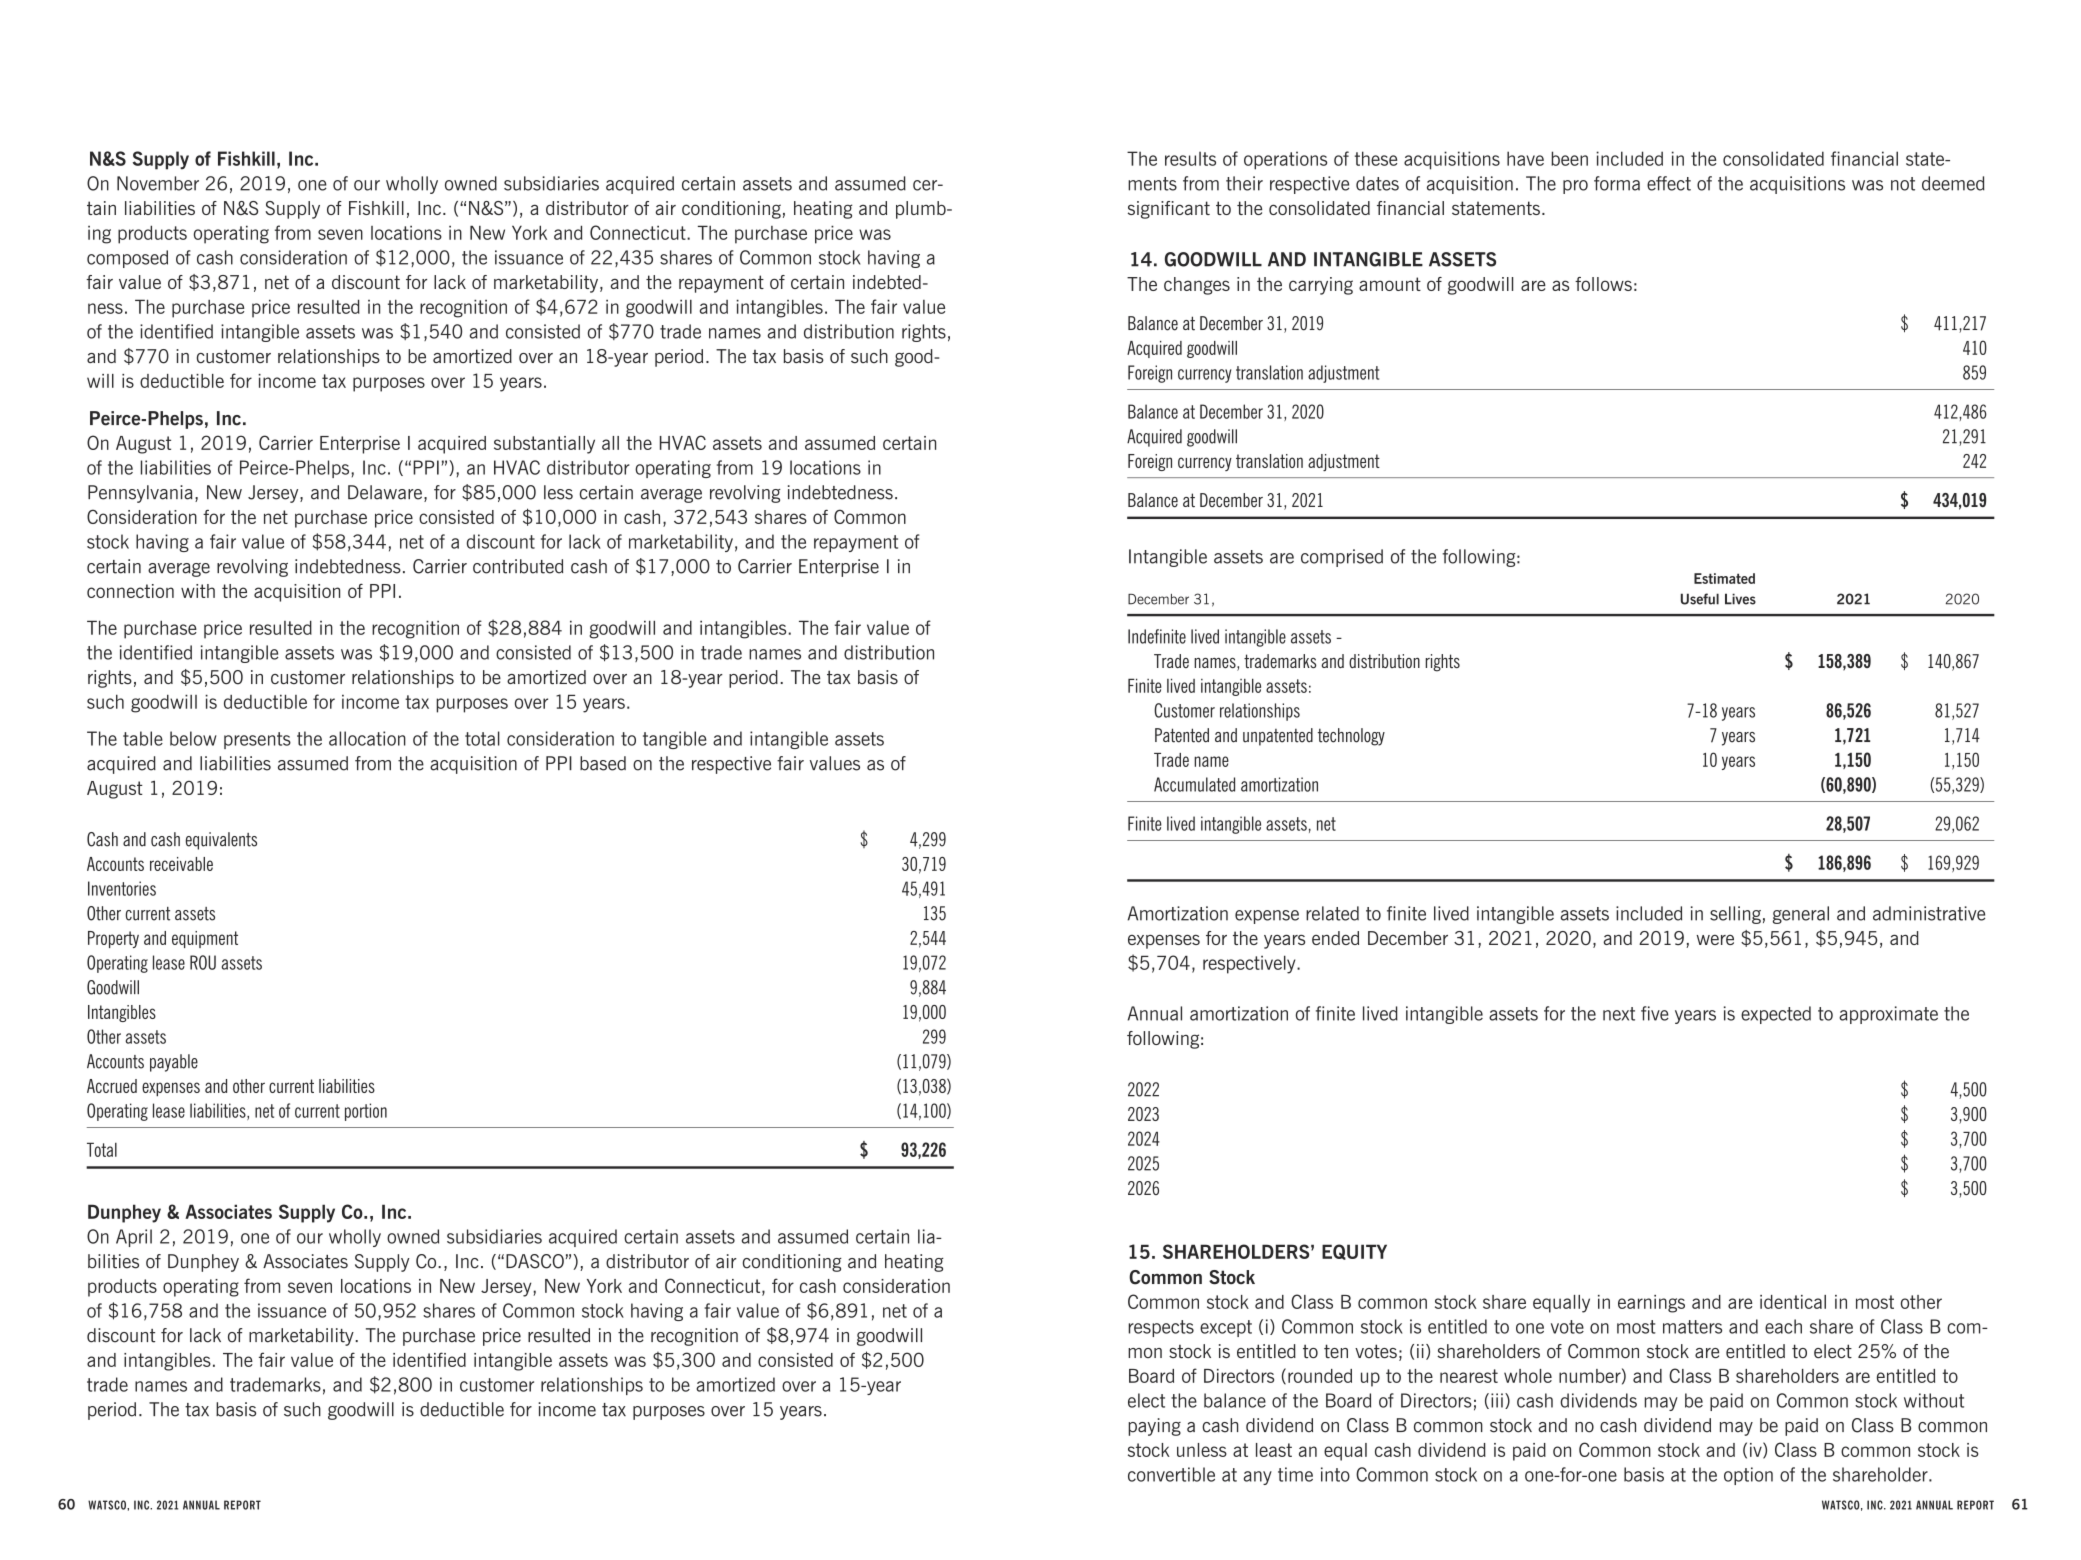 The height and width of the document is (1560, 2081). What do you see at coordinates (1154, 1427) in the document?
I see `paying` at bounding box center [1154, 1427].
